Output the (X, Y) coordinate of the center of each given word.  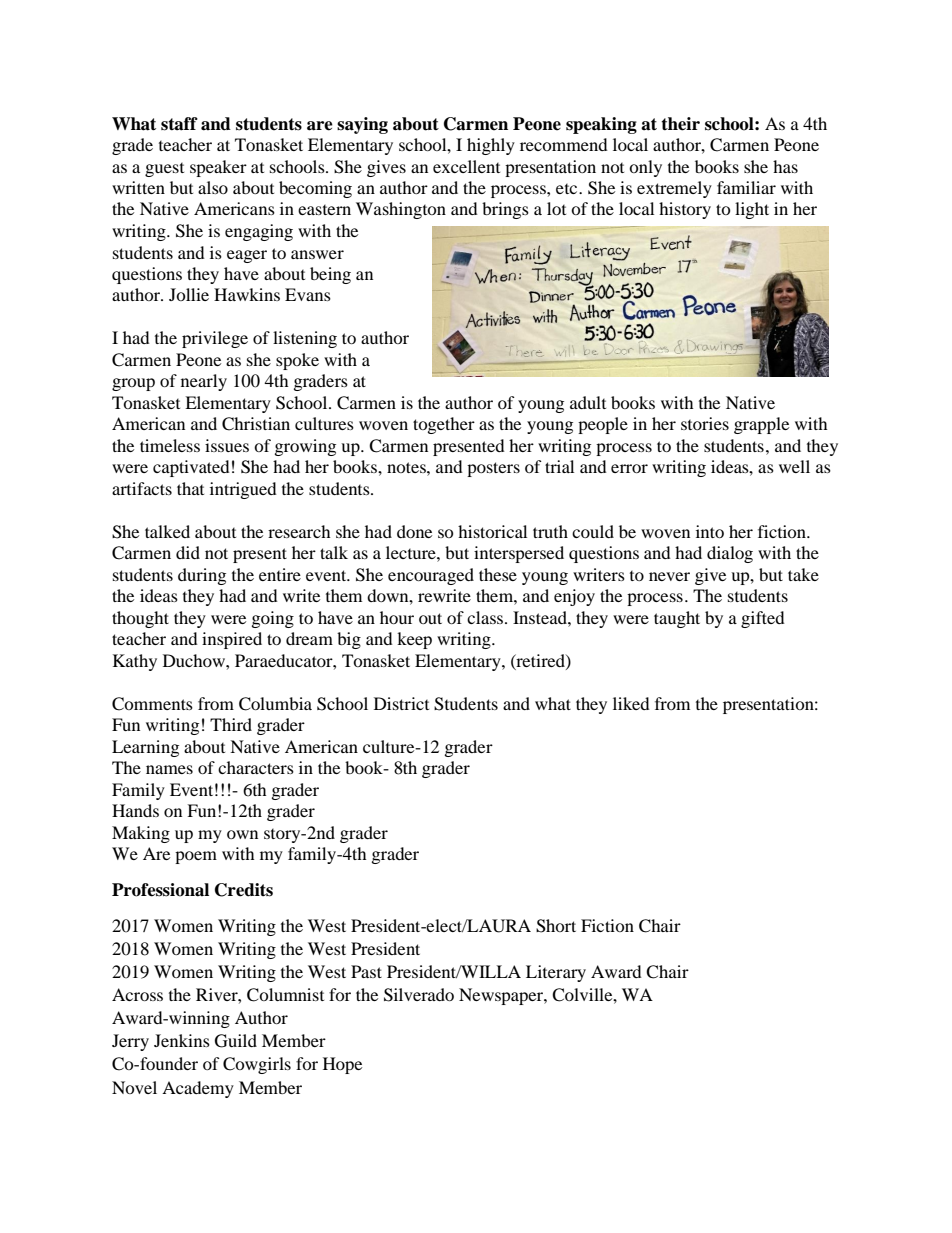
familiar (746, 187)
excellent (466, 166)
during (202, 576)
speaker (218, 168)
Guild (236, 1041)
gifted (763, 619)
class (486, 617)
